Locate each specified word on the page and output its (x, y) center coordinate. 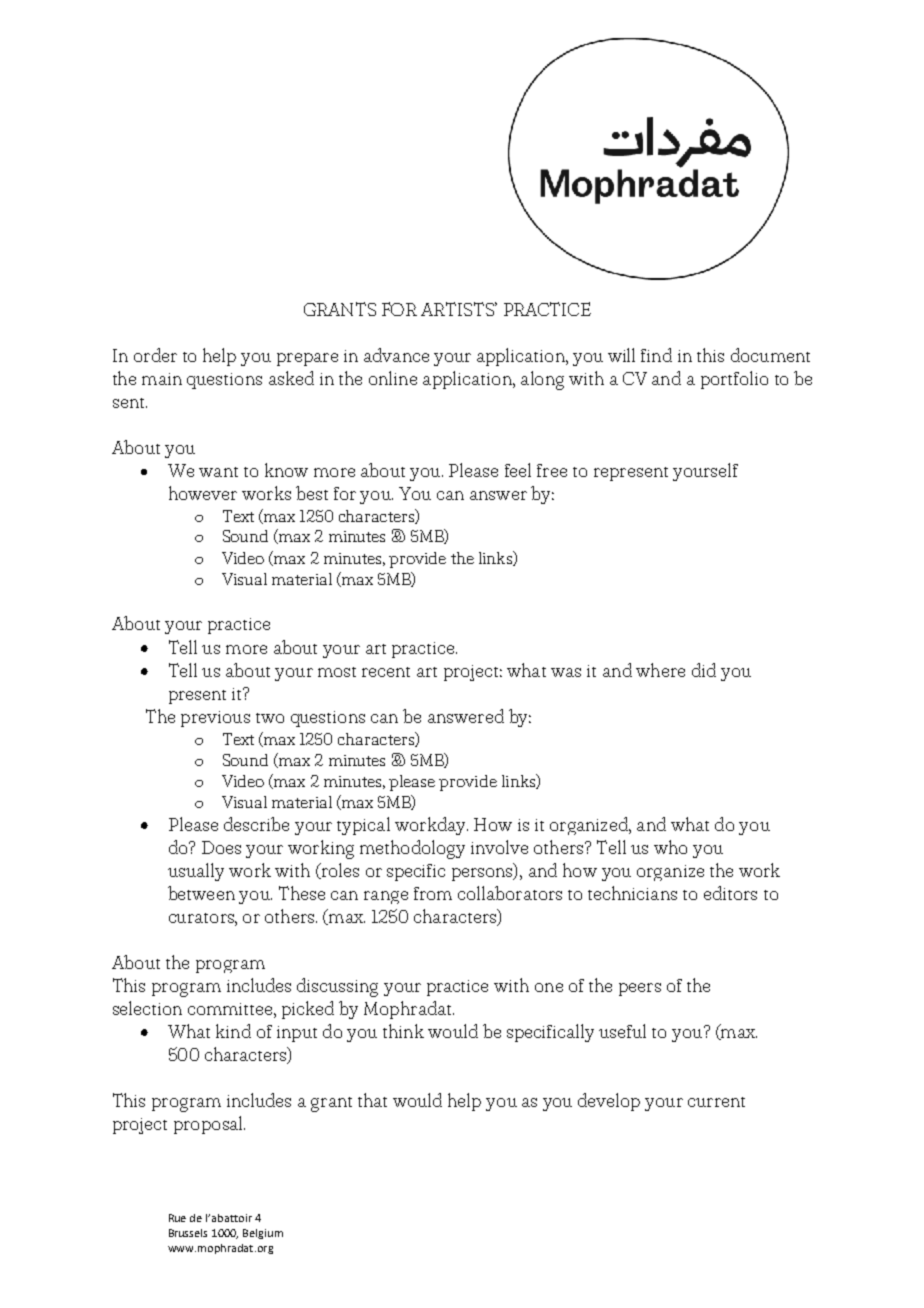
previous (215, 719)
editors (730, 893)
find (656, 355)
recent (386, 672)
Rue (177, 1218)
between (201, 893)
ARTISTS (459, 309)
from (433, 893)
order (155, 355)
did (704, 670)
